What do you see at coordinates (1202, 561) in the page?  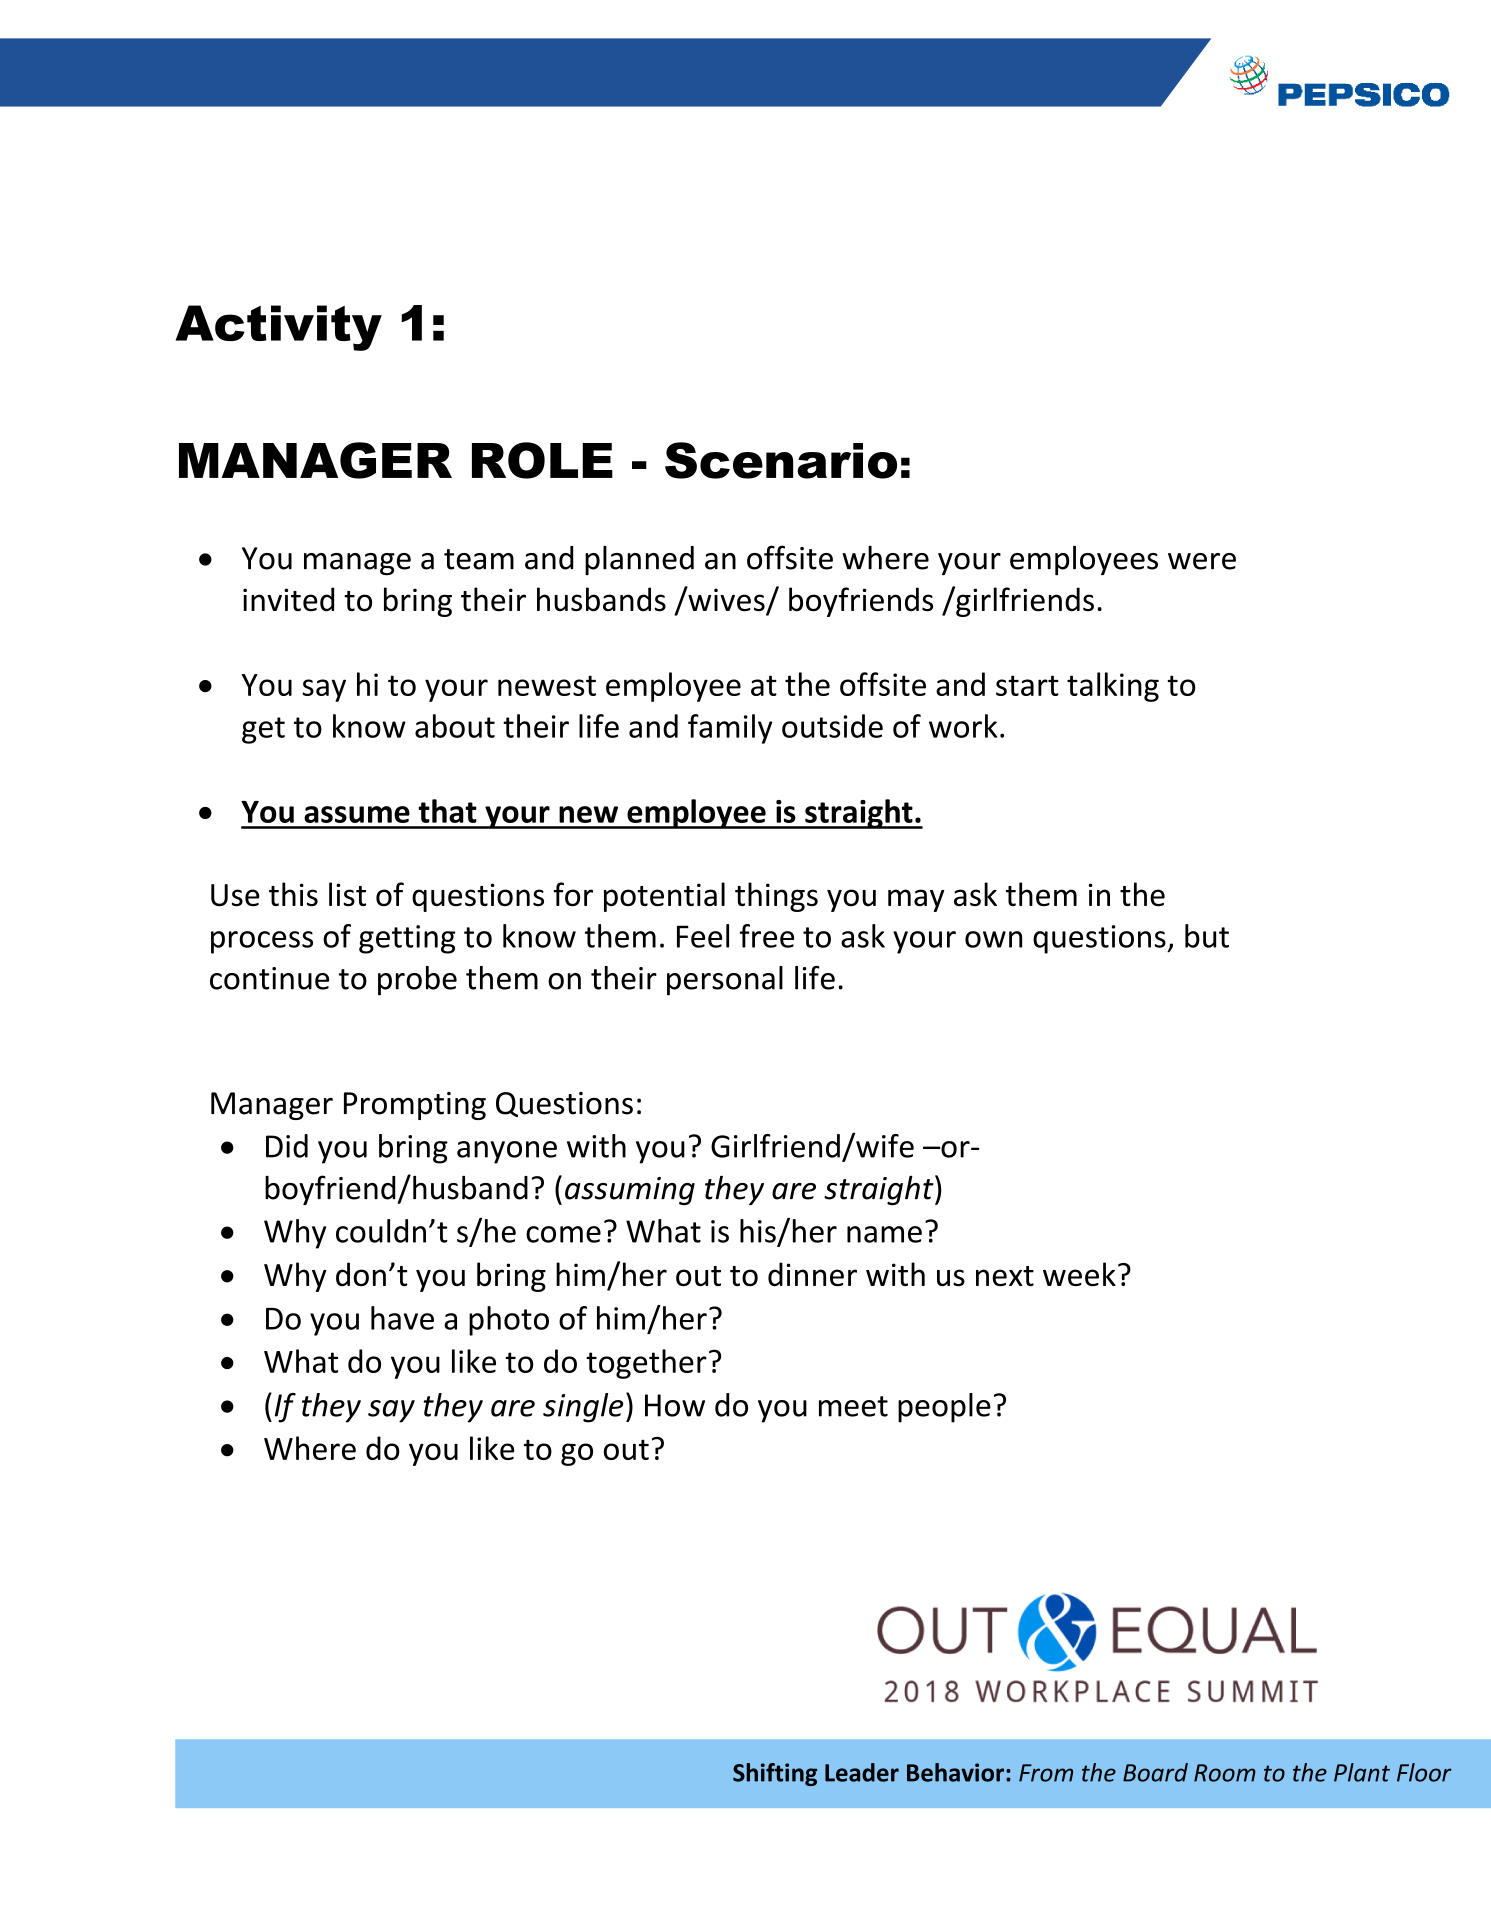 I see `were` at bounding box center [1202, 561].
